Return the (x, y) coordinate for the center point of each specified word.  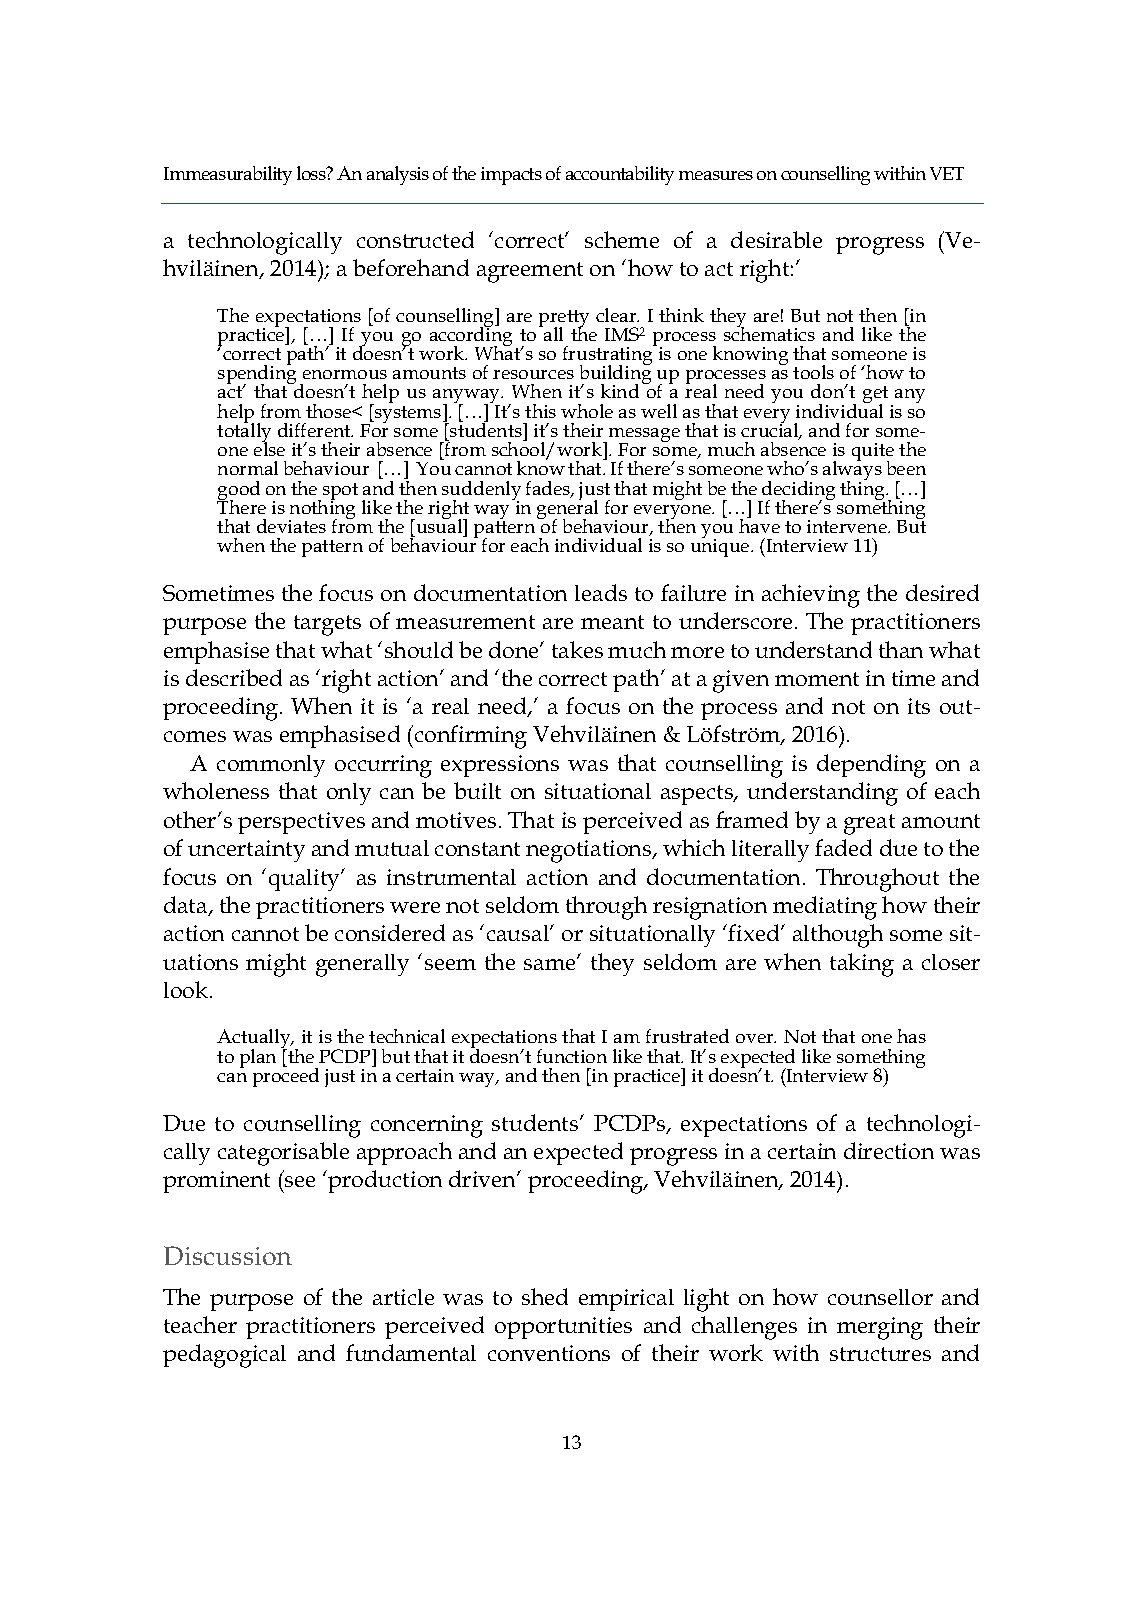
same (551, 963)
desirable (776, 239)
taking (862, 965)
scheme (622, 239)
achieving (811, 596)
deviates (291, 526)
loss (312, 173)
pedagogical (224, 1356)
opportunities (563, 1328)
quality (306, 880)
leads (601, 592)
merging (880, 1328)
